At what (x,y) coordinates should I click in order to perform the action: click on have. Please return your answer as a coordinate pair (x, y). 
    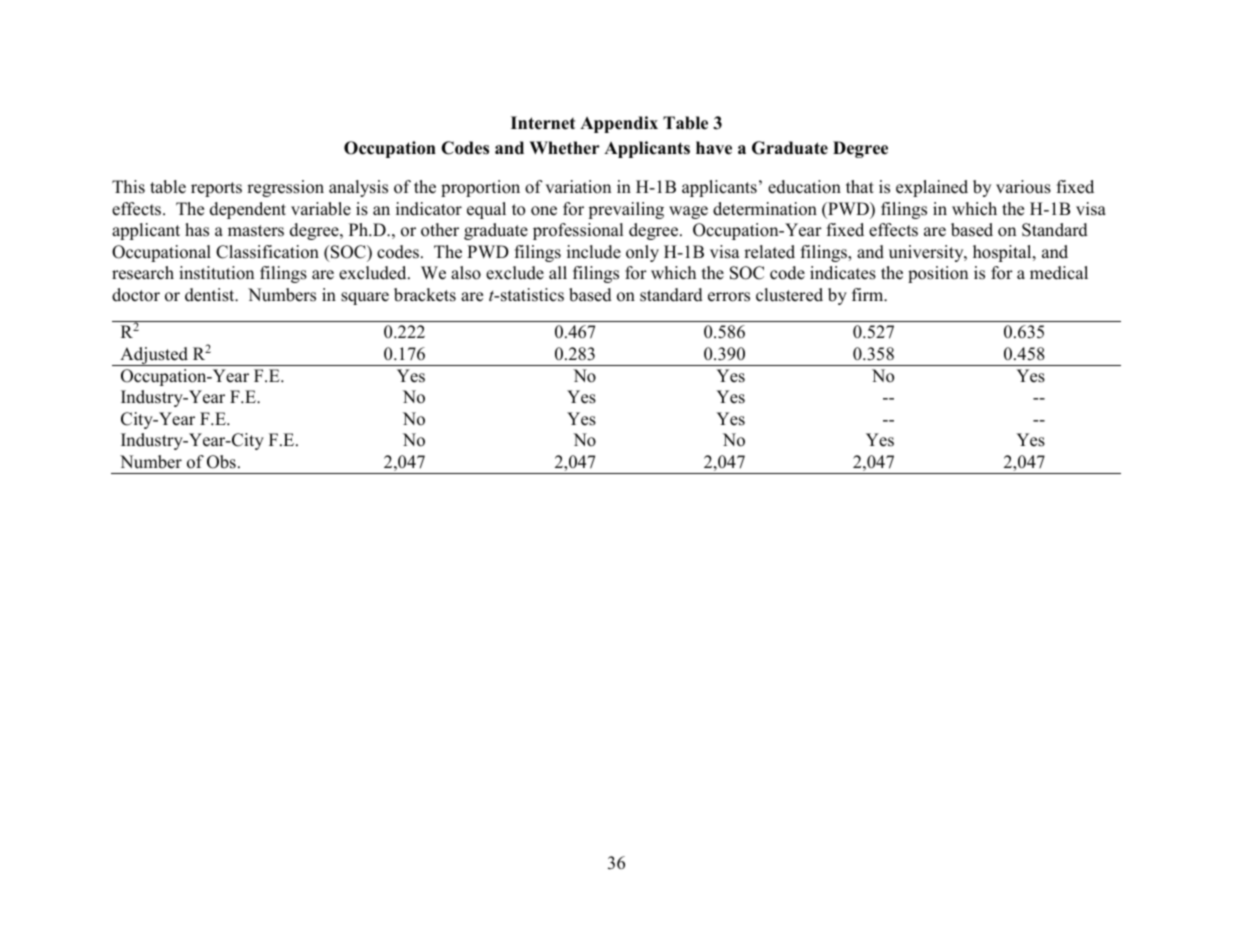
    Looking at the image, I should click on (714, 148).
